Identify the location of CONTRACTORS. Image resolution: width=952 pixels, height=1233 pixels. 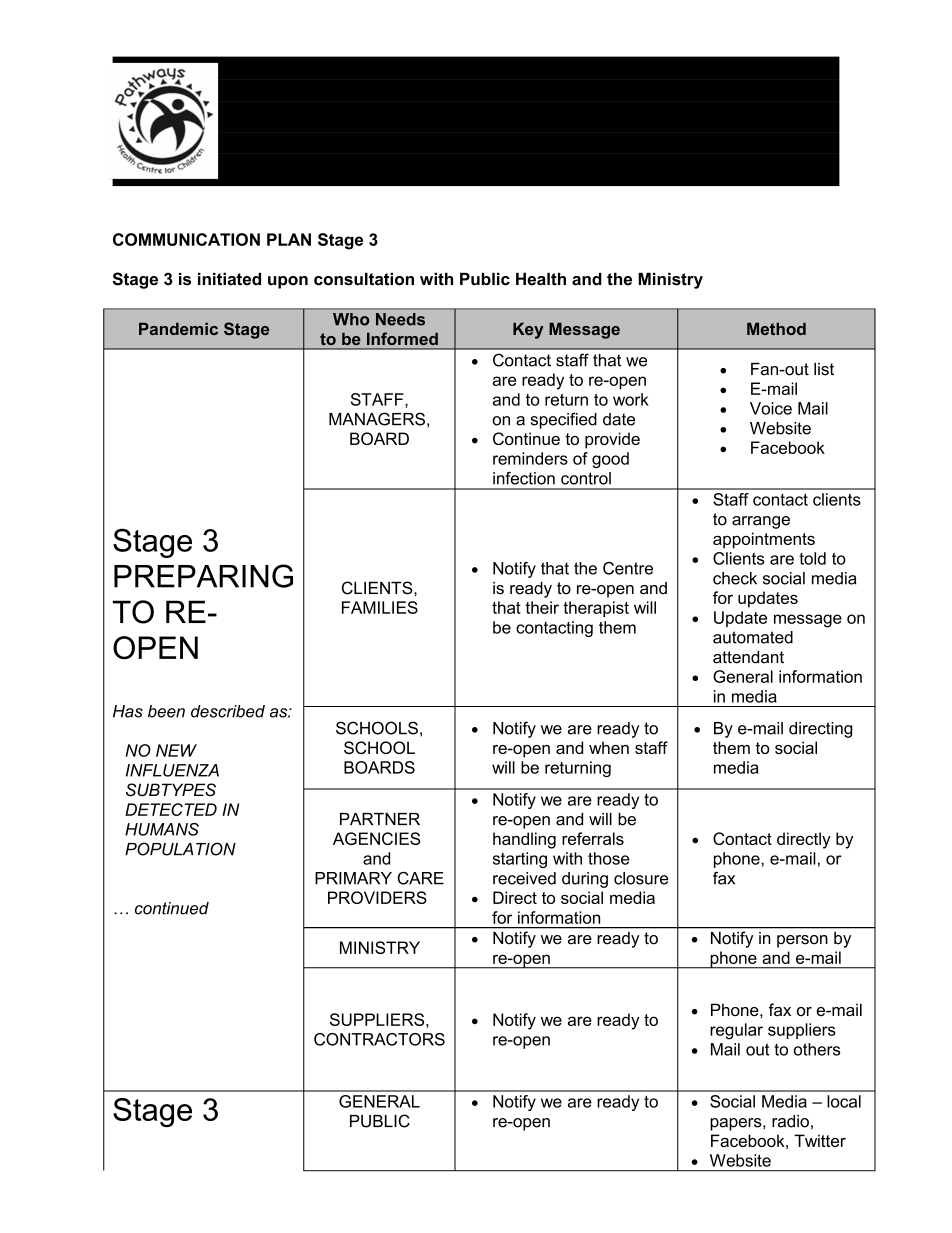
(379, 1039).
